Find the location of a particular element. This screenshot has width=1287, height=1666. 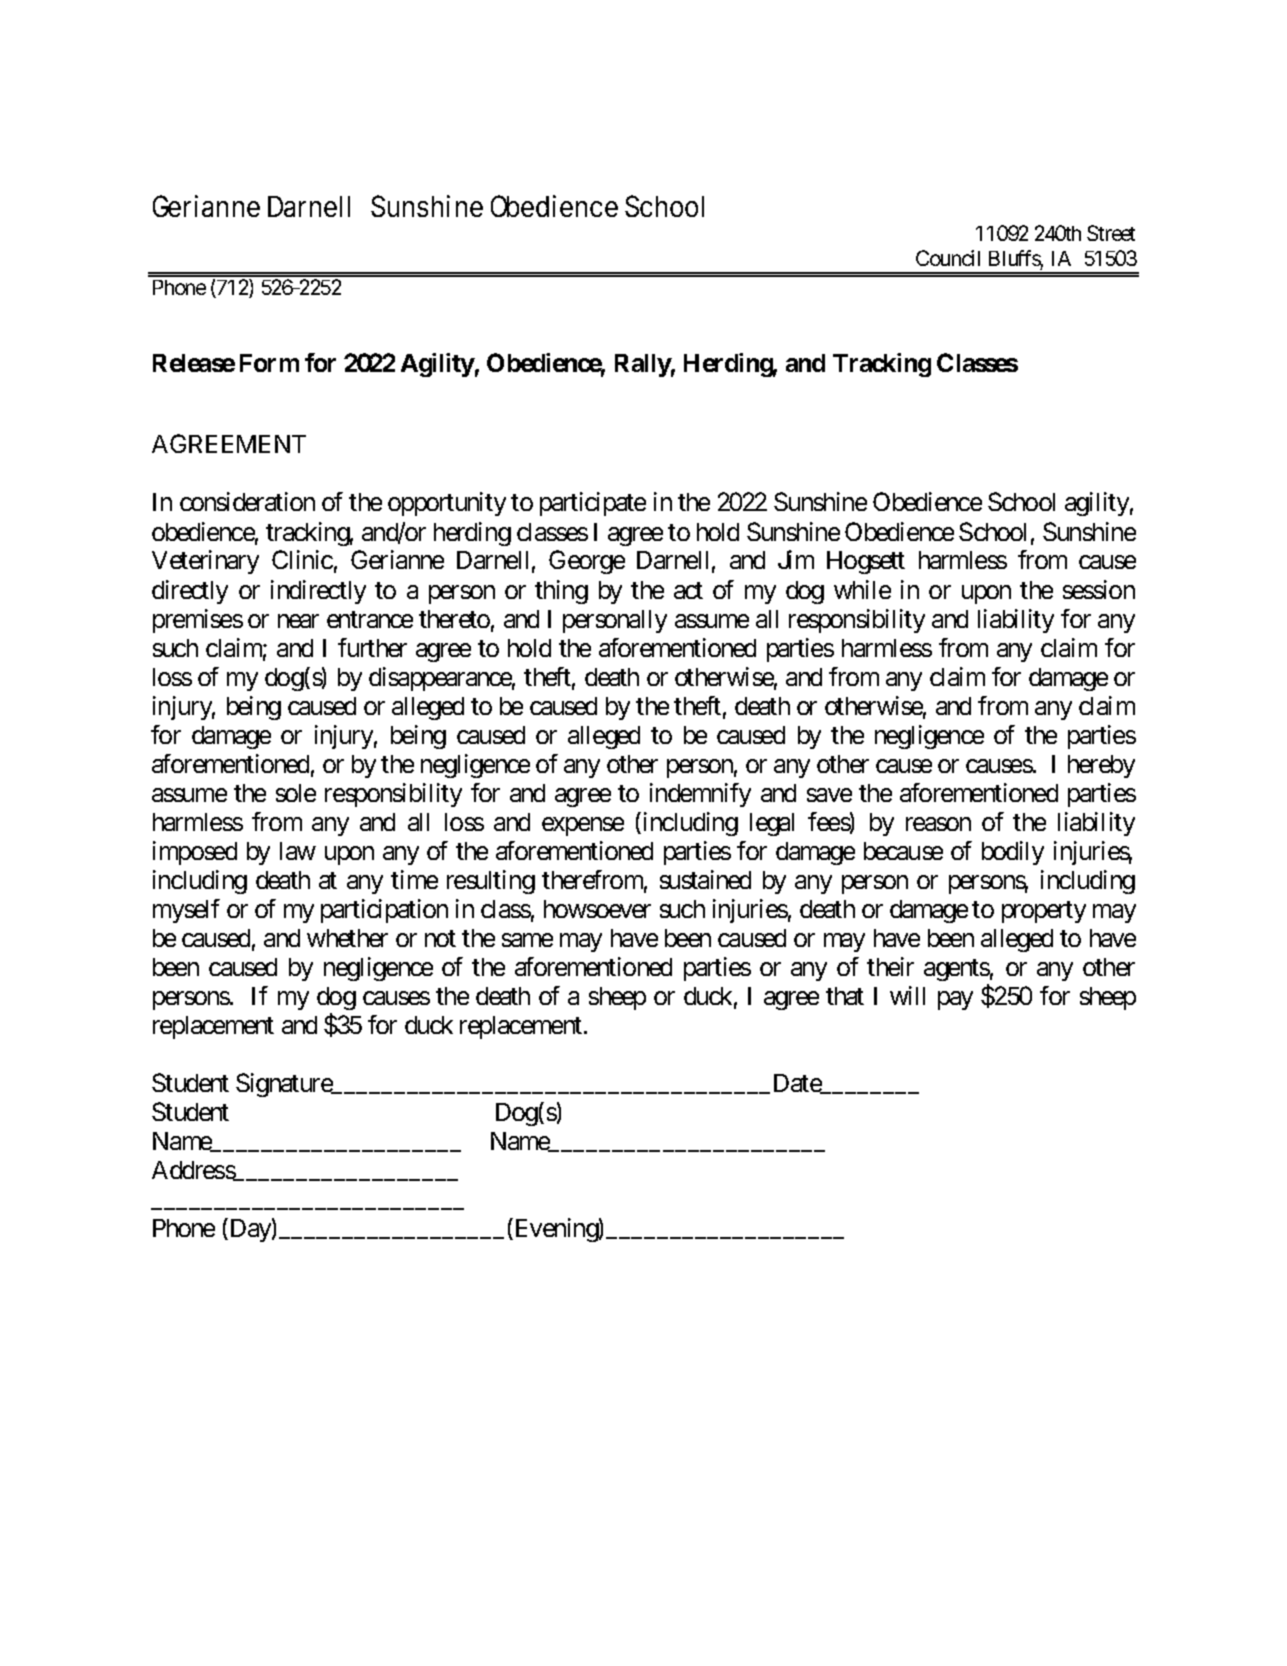

consideration is located at coordinates (247, 501).
